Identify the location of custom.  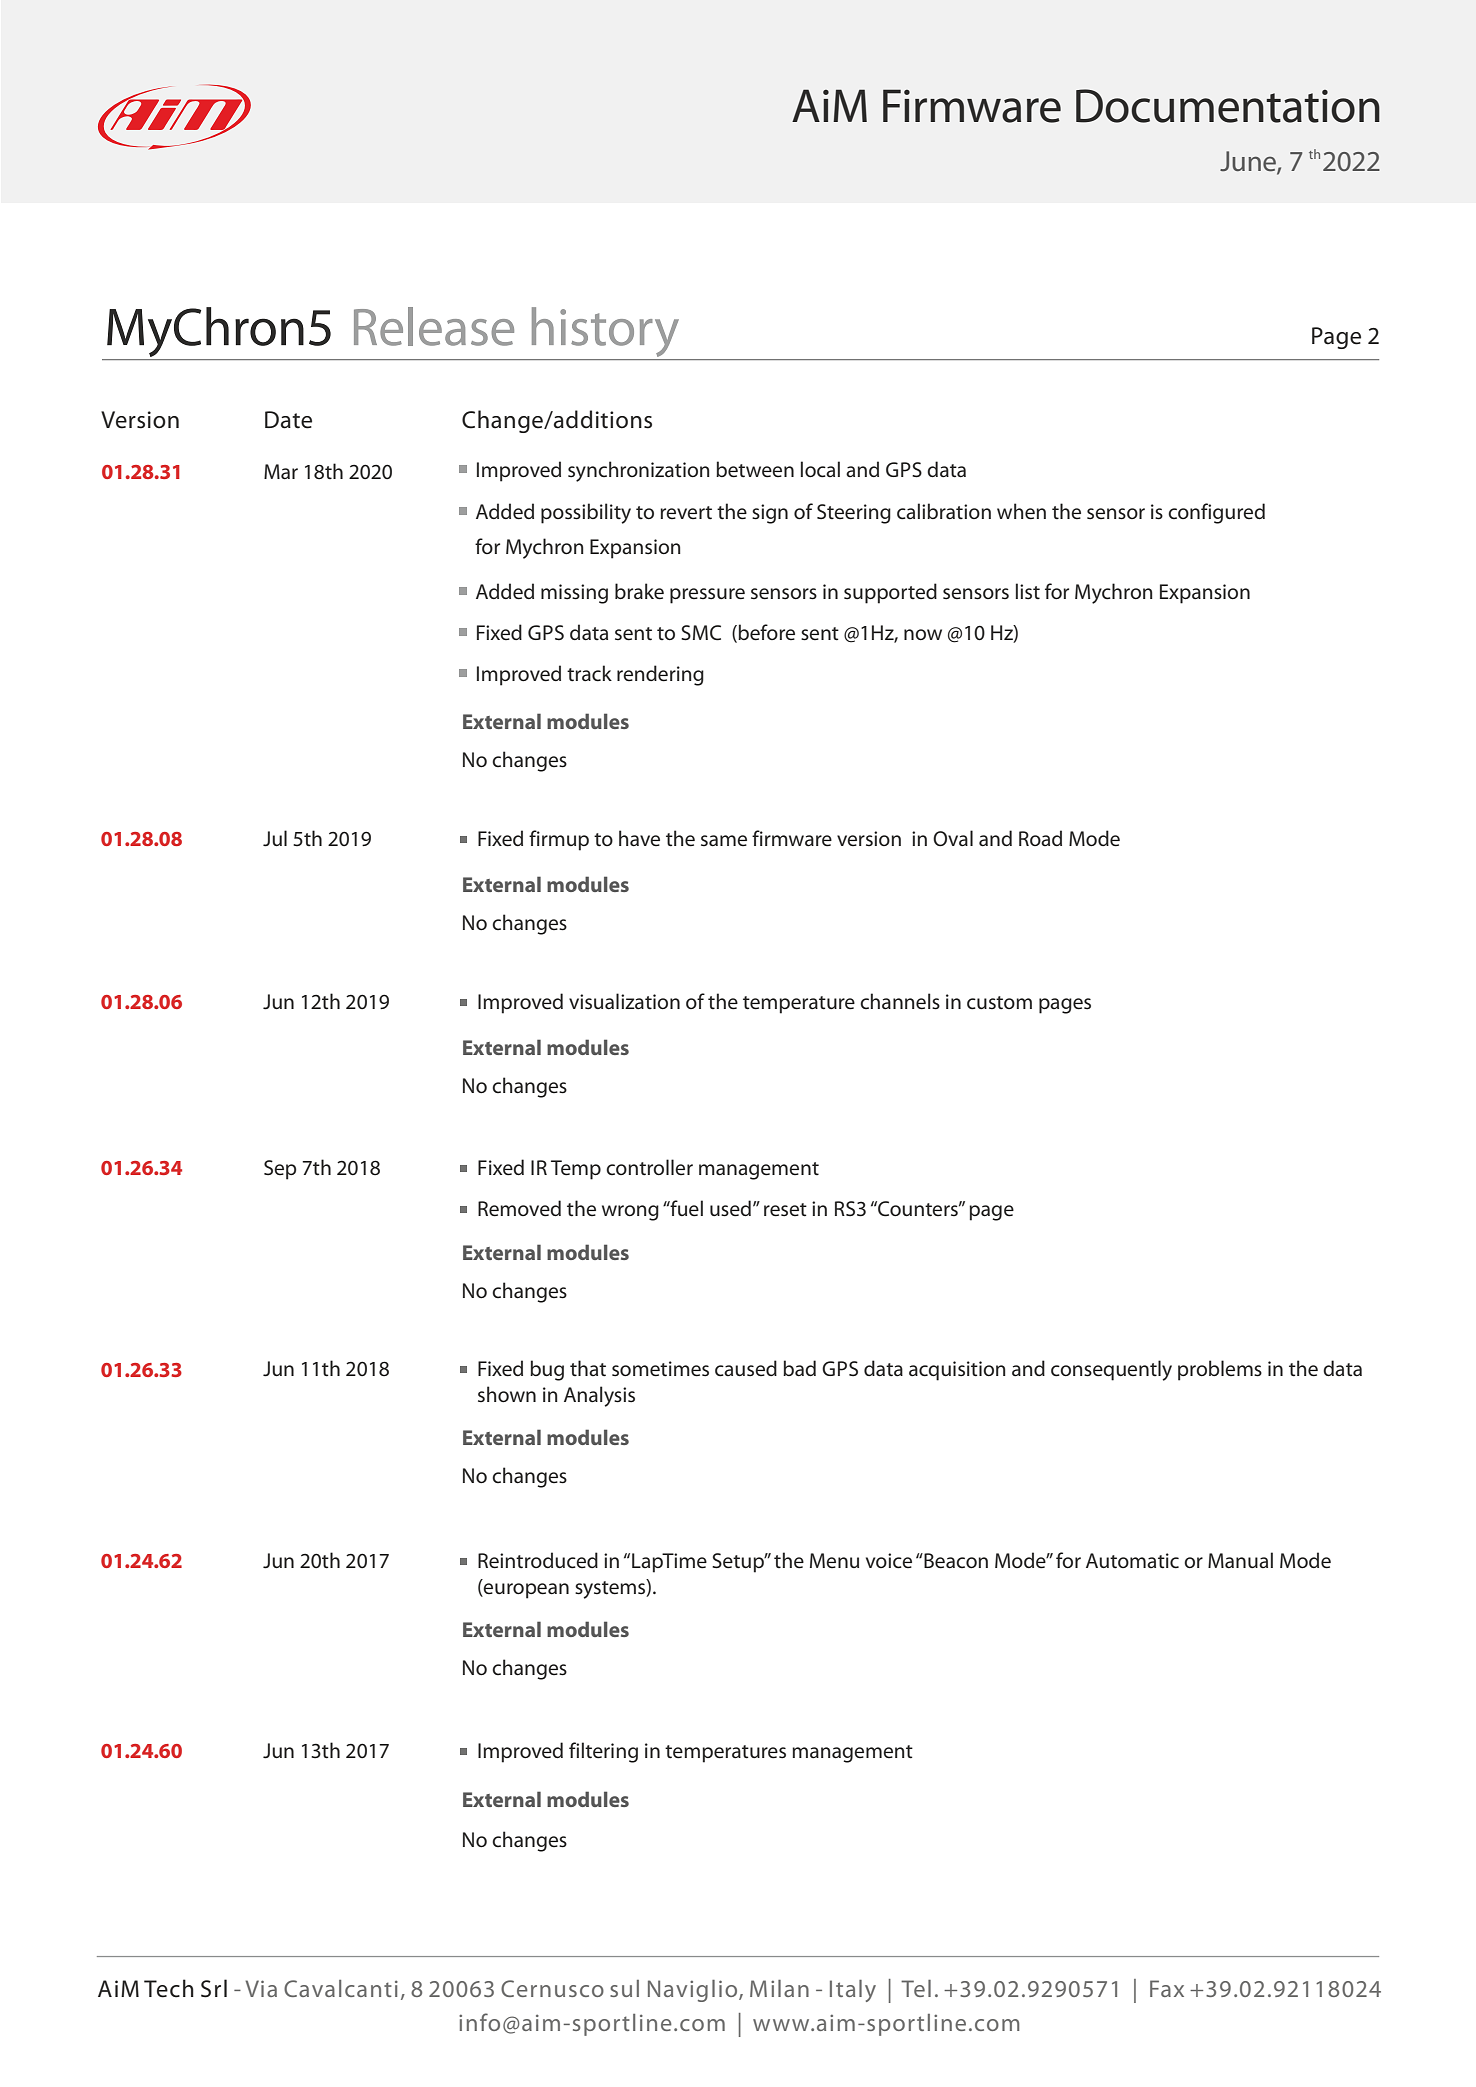
(999, 1003).
